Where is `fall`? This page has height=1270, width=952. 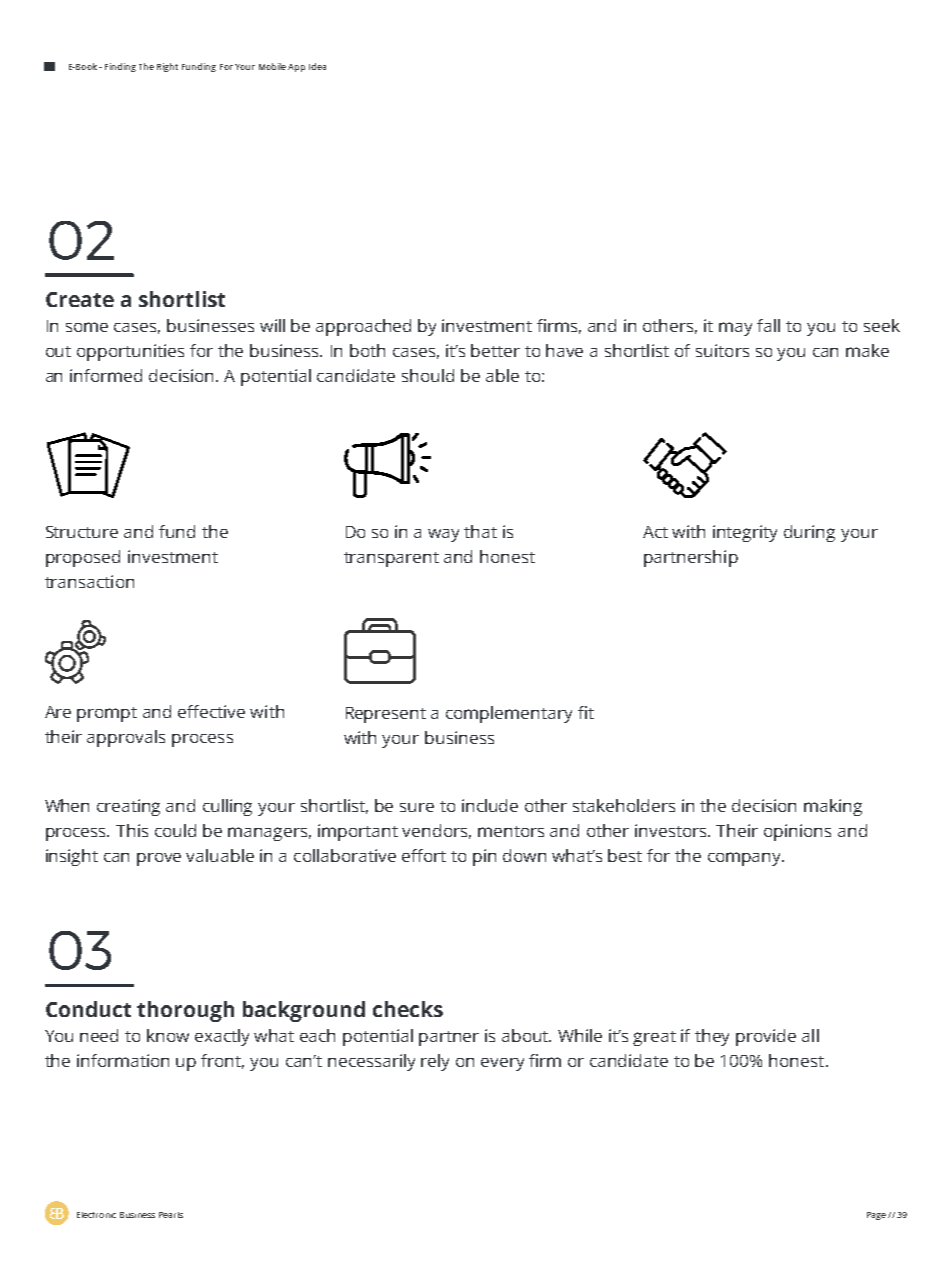 fall is located at coordinates (768, 325).
